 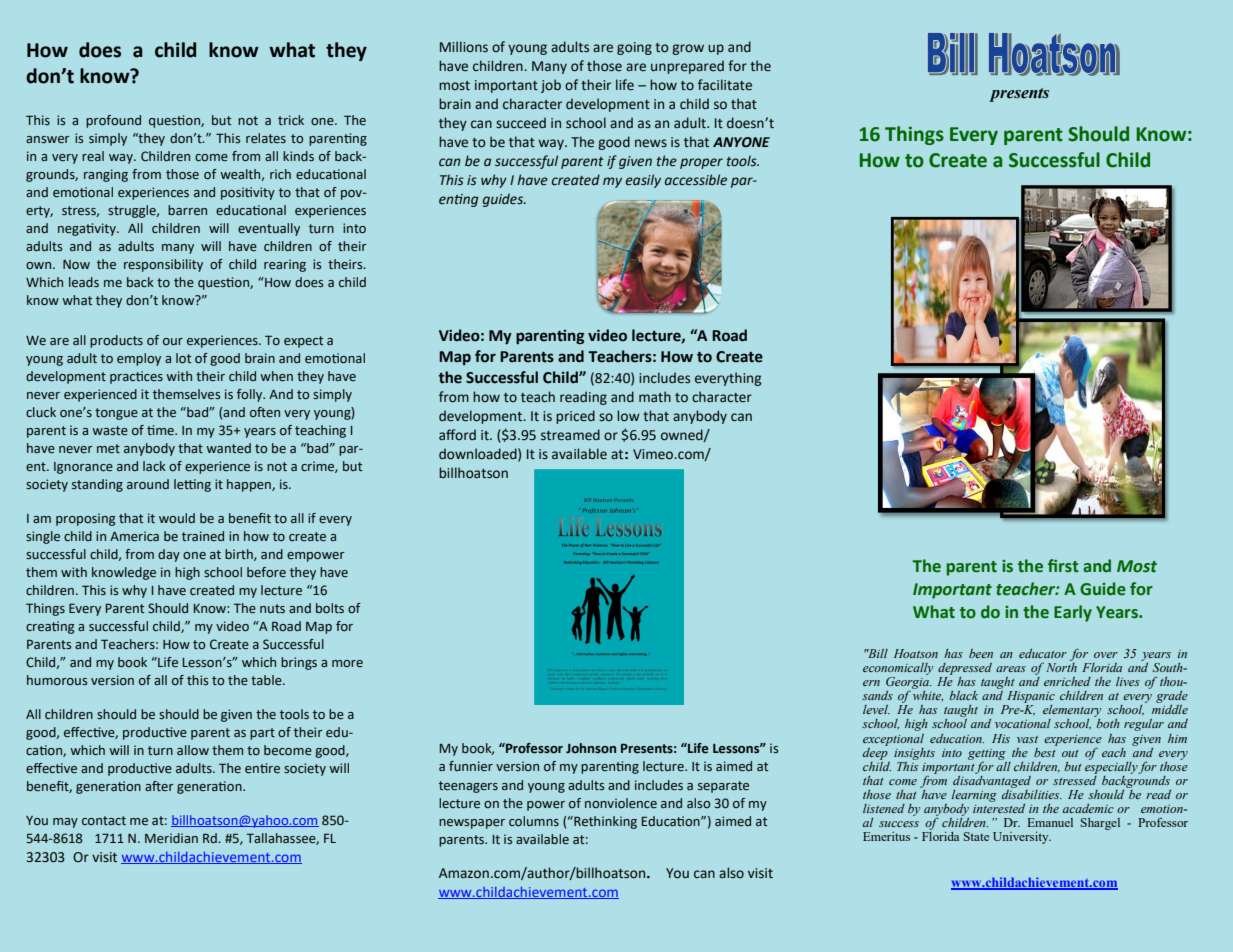 What do you see at coordinates (634, 48) in the screenshot?
I see `going` at bounding box center [634, 48].
